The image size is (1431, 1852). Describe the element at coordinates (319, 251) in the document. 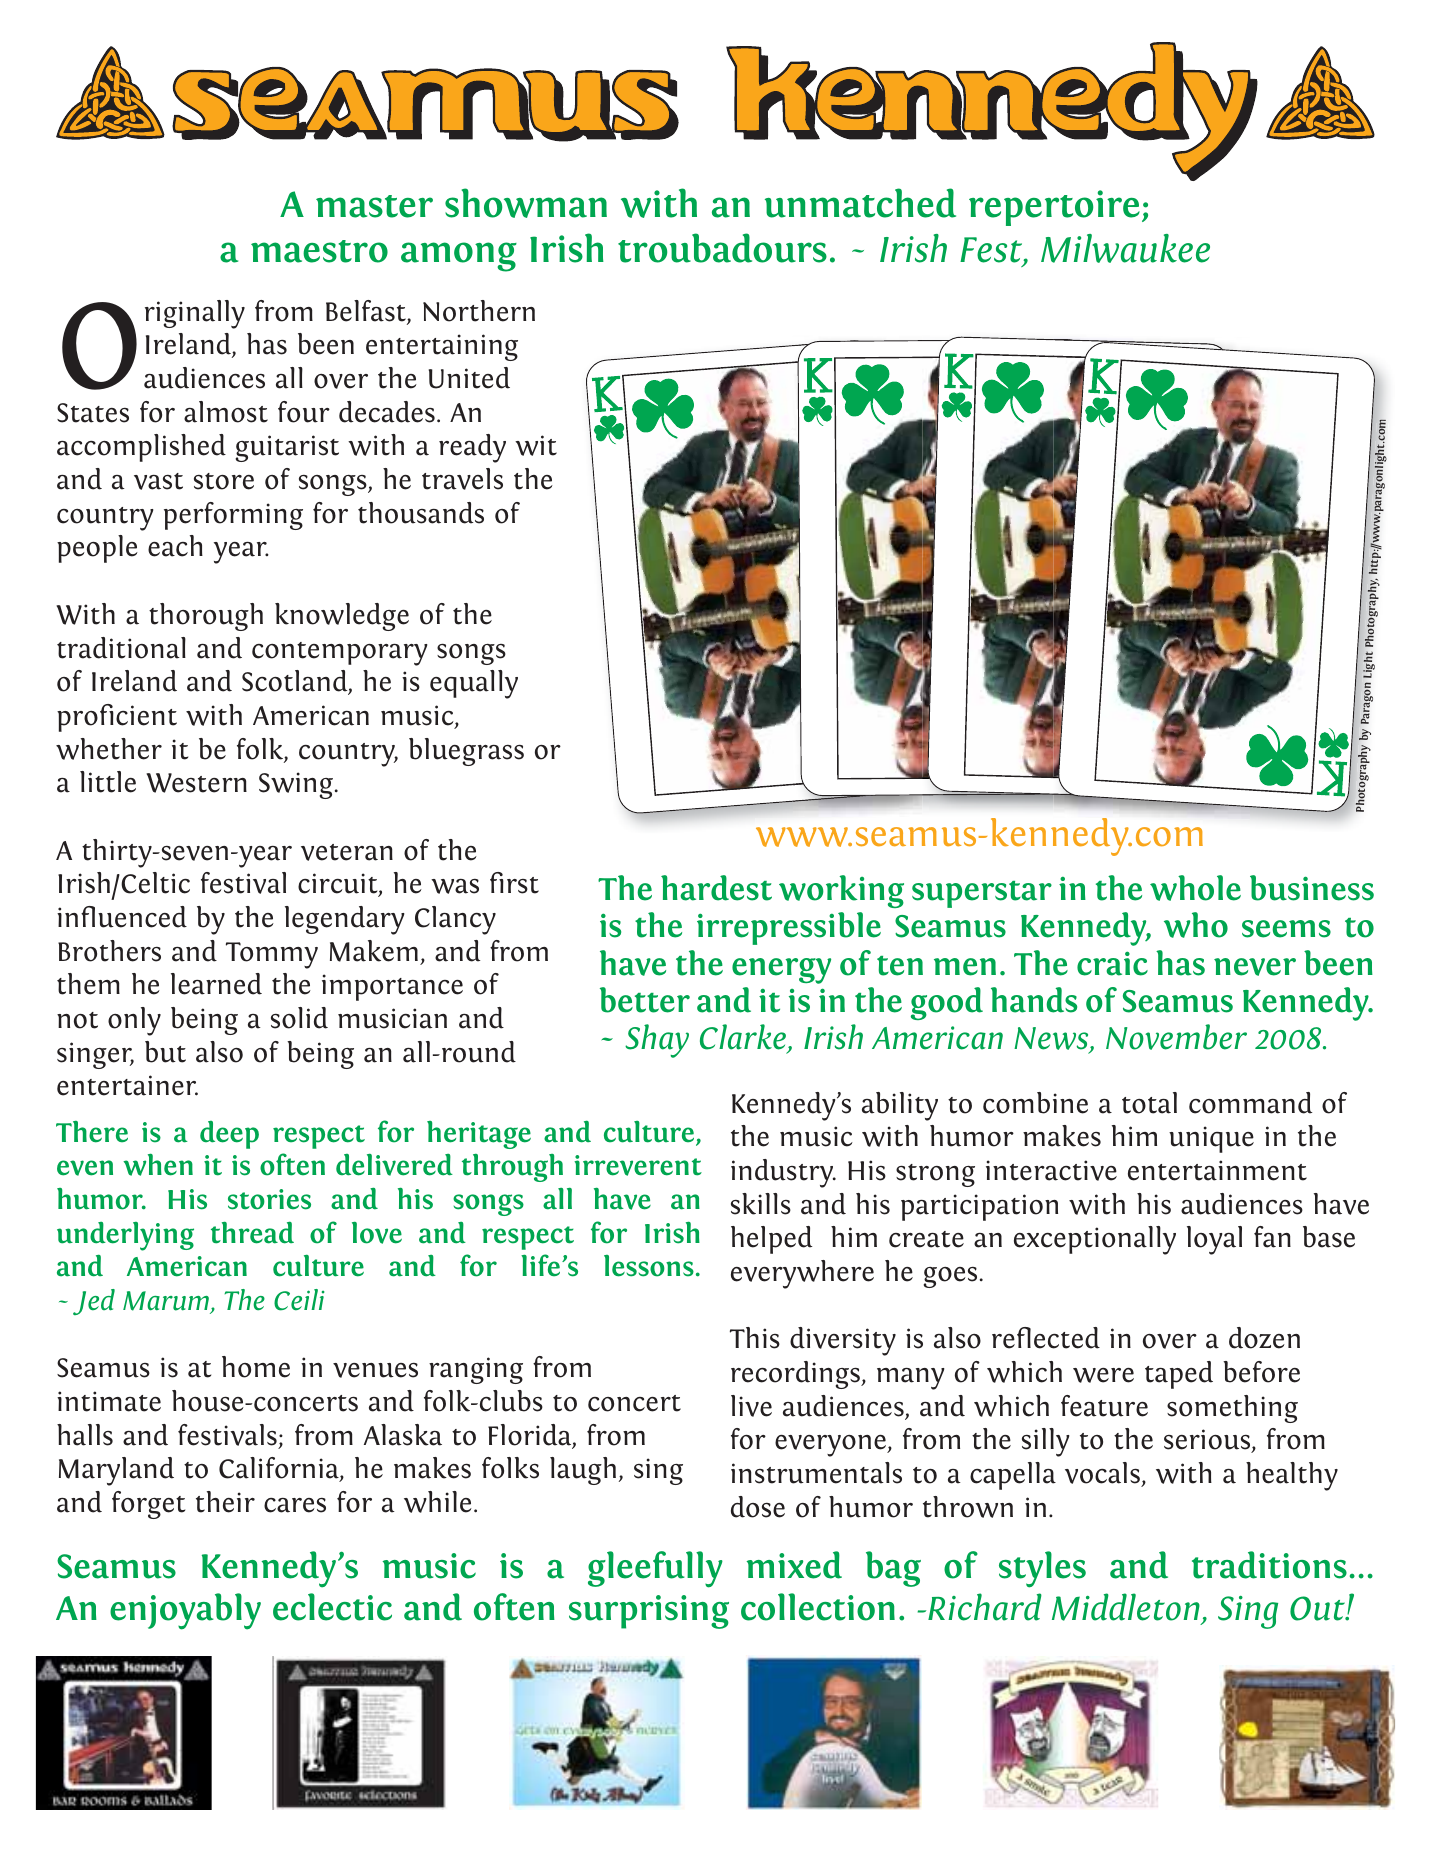

I see `maestro` at that location.
